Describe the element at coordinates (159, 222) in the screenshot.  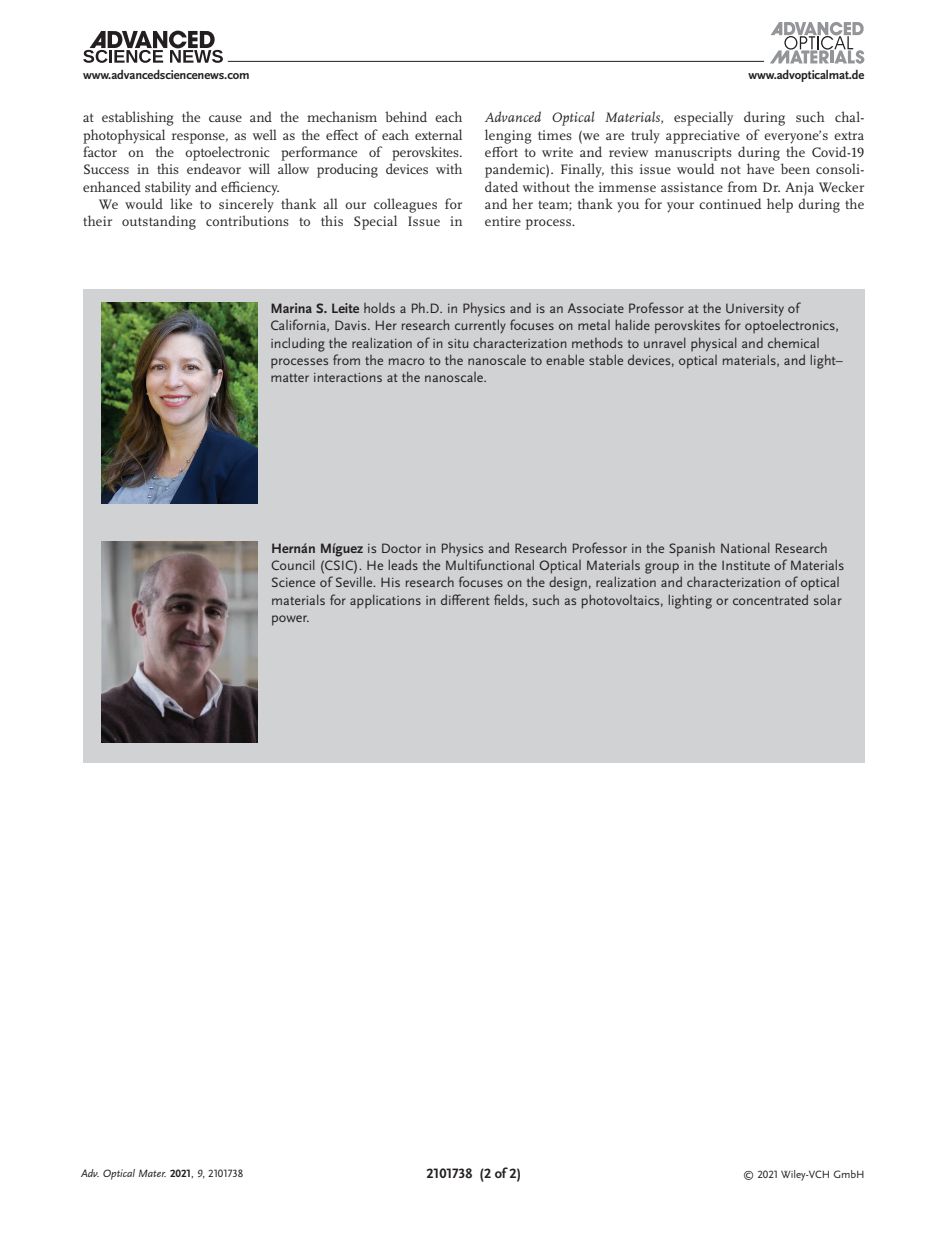
I see `outstanding` at that location.
